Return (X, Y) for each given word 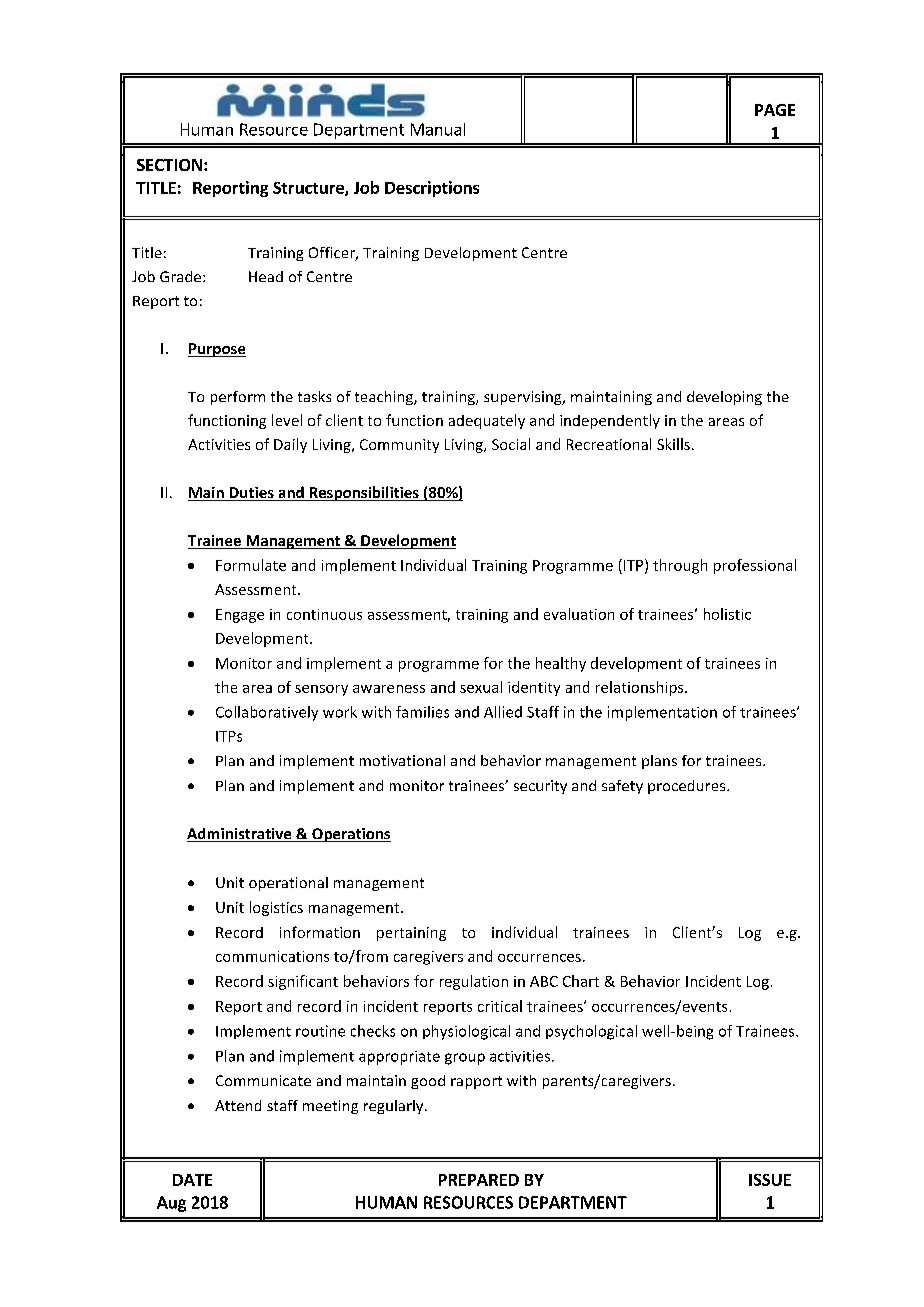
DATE (192, 1180)
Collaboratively (267, 713)
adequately (487, 421)
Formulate (251, 565)
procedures (688, 787)
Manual (438, 129)
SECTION (169, 165)
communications (272, 956)
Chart (581, 981)
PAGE (775, 110)
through (680, 566)
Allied (503, 712)
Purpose (217, 350)
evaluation (579, 614)
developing (724, 398)
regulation (474, 982)
